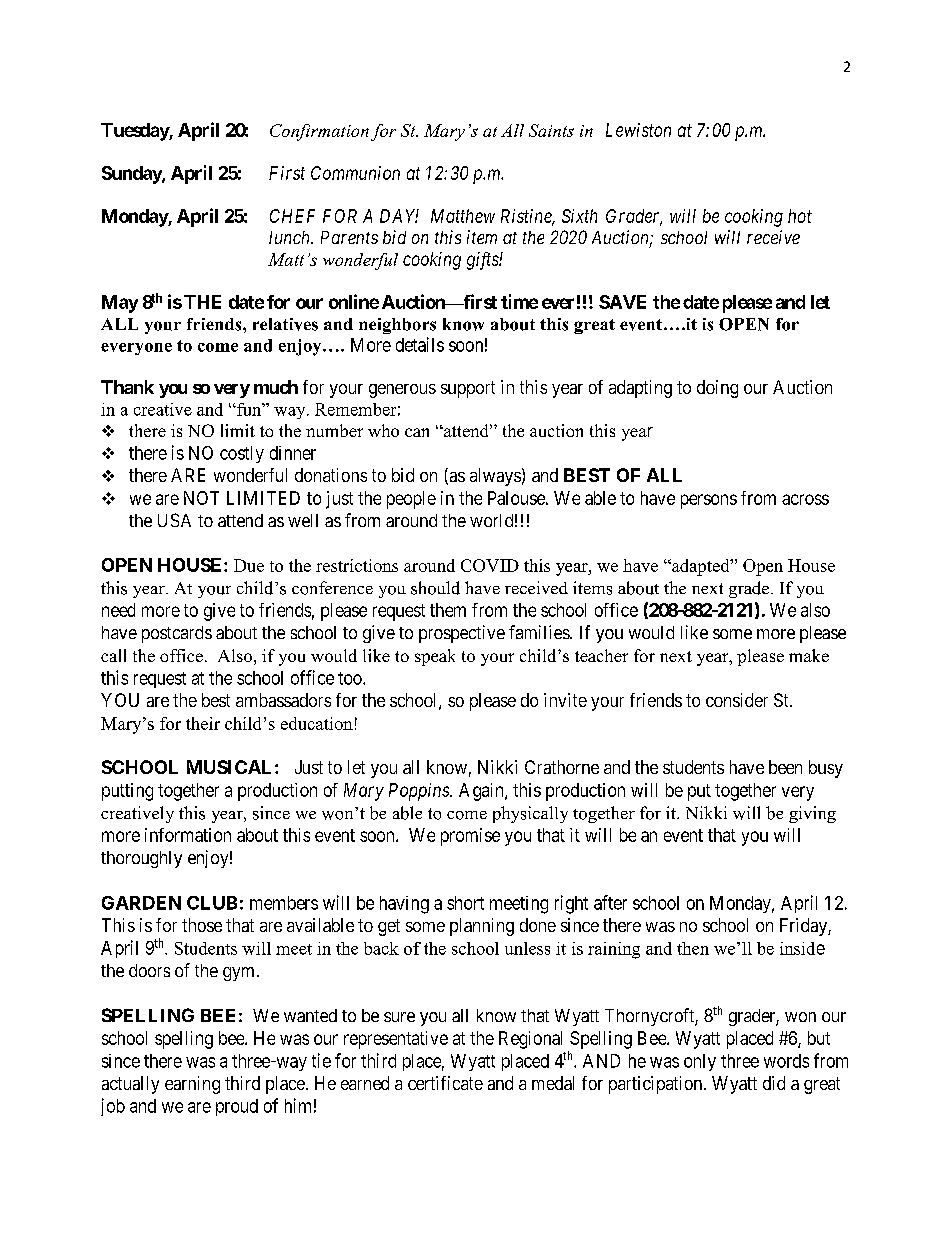 This screenshot has height=1233, width=952. I want to click on persons, so click(709, 501).
